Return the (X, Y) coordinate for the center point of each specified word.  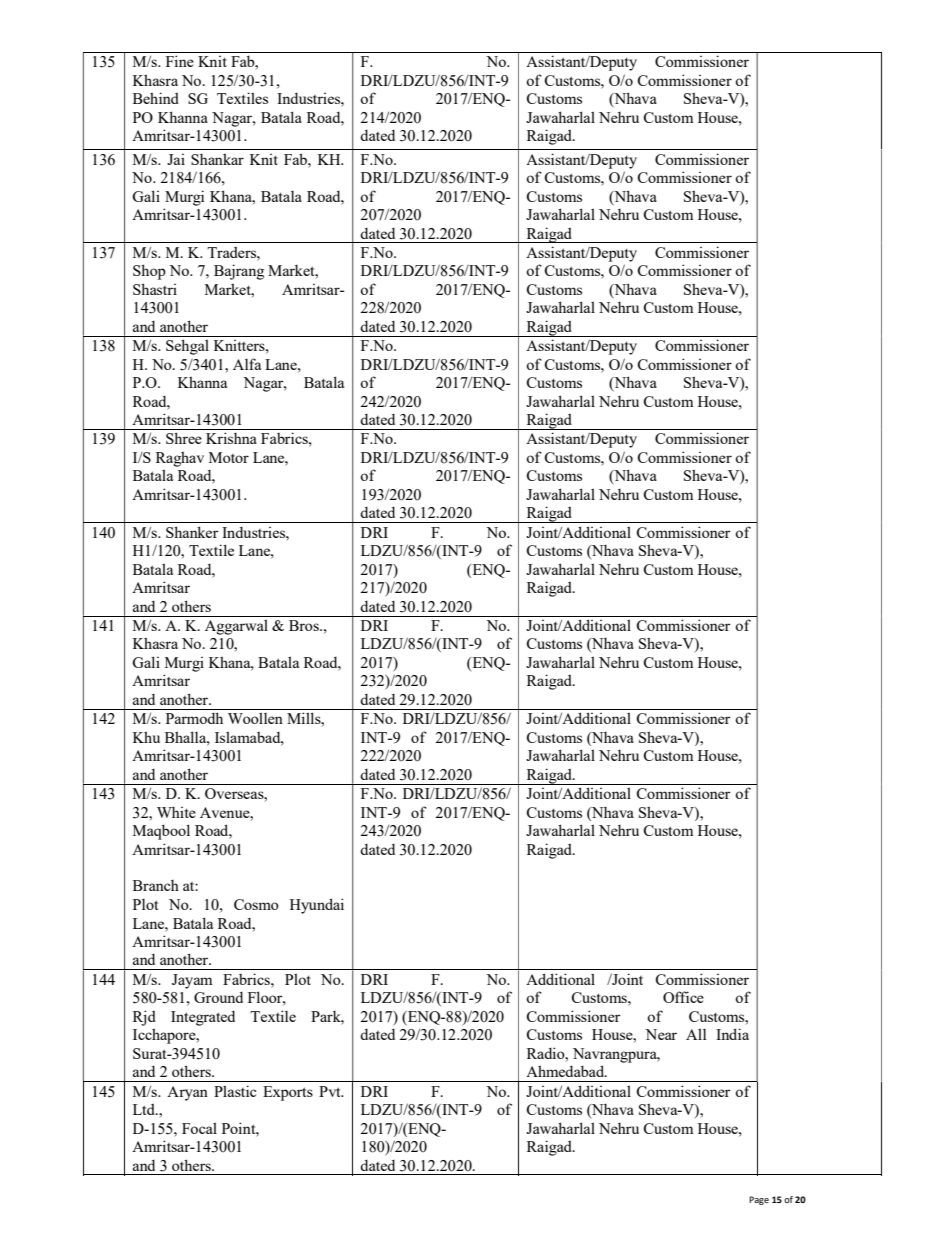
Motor (229, 457)
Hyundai (317, 906)
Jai (176, 159)
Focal (199, 1128)
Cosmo (256, 904)
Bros (305, 625)
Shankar (217, 159)
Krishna (231, 438)
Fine (180, 61)
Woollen (255, 718)
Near (661, 1034)
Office (683, 997)
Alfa (247, 364)
